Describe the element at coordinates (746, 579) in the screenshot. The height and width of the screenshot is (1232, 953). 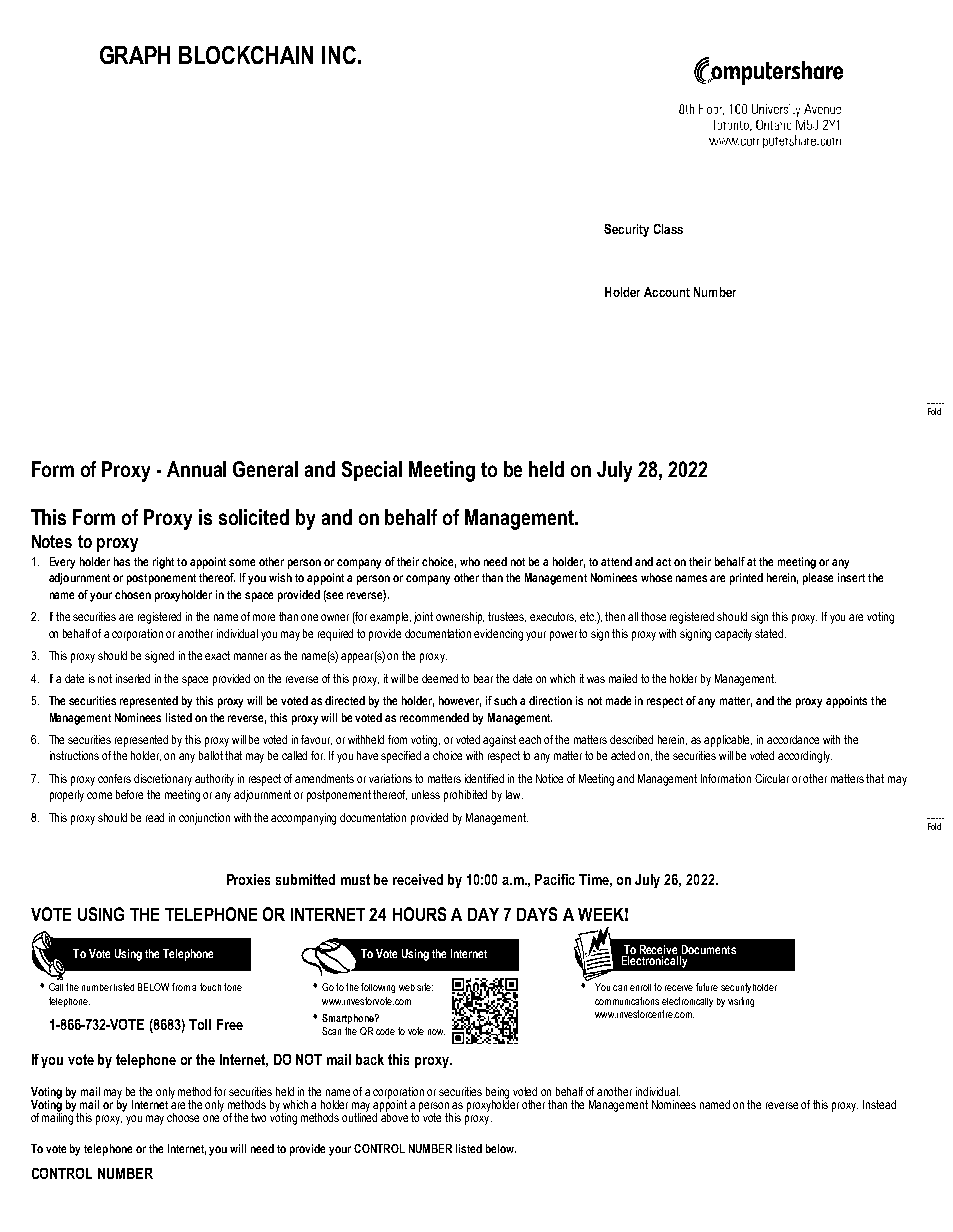
I see `printed` at that location.
